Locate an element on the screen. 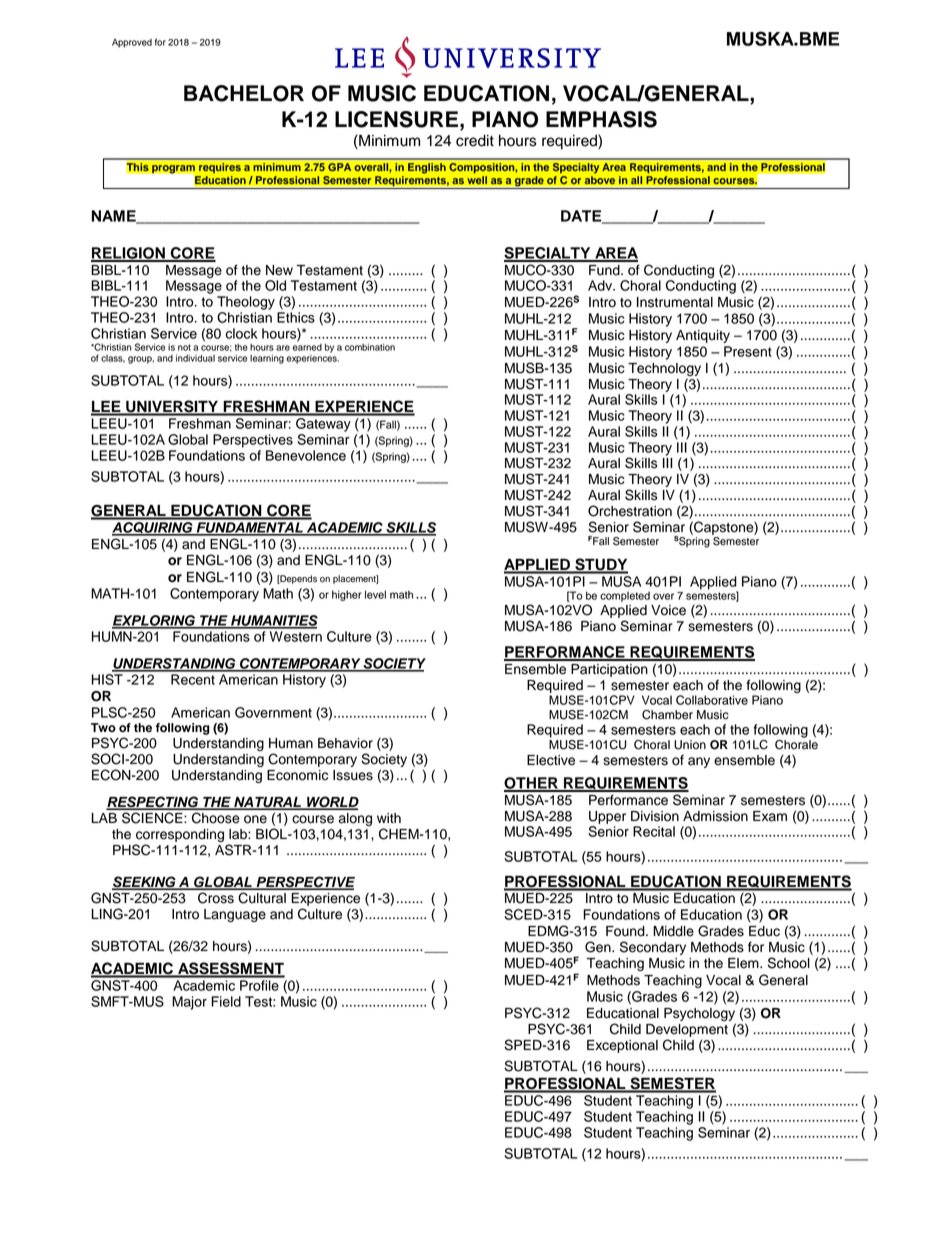 The height and width of the screenshot is (1233, 952). Major is located at coordinates (189, 1003).
